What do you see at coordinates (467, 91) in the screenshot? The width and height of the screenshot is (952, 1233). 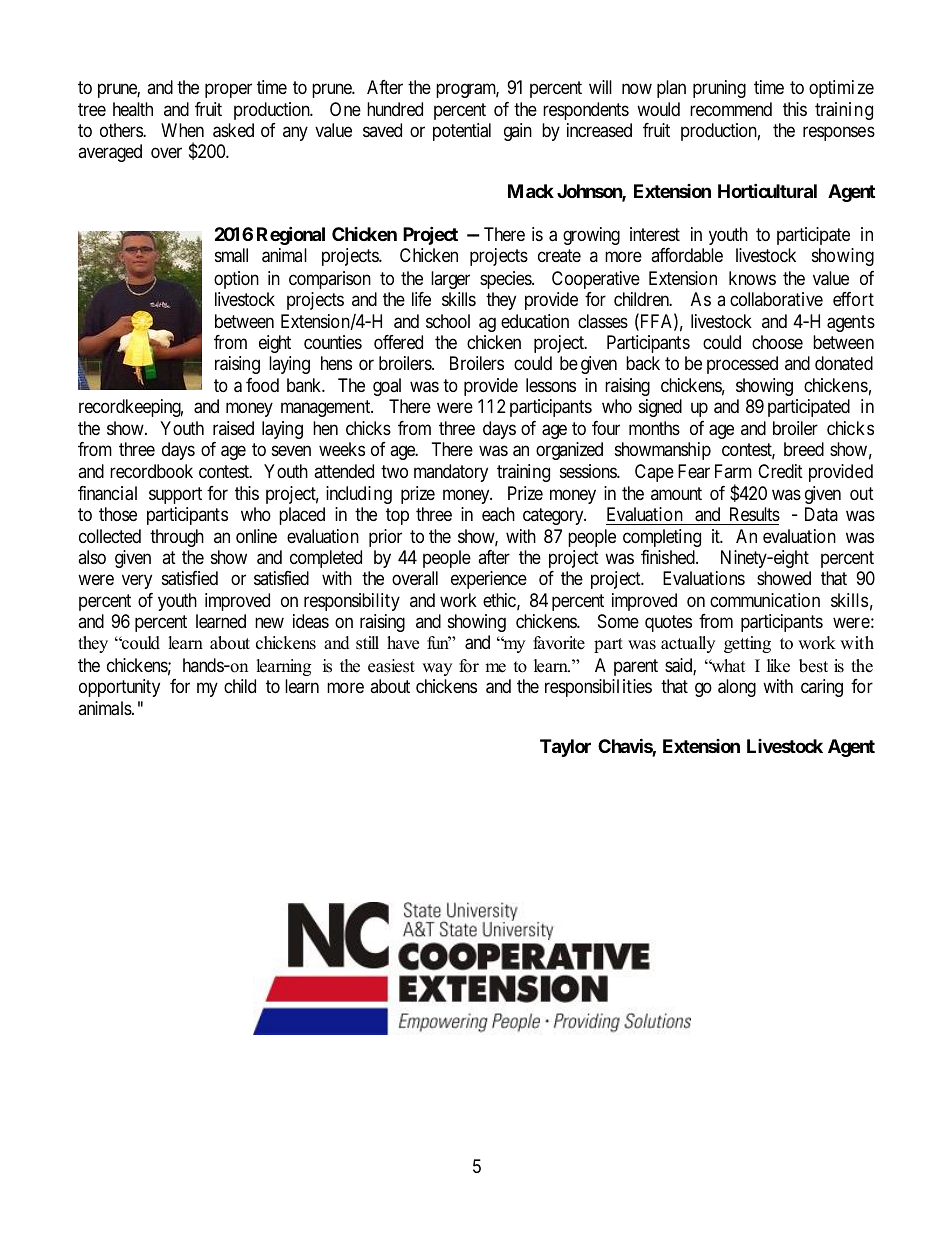 I see `program` at bounding box center [467, 91].
